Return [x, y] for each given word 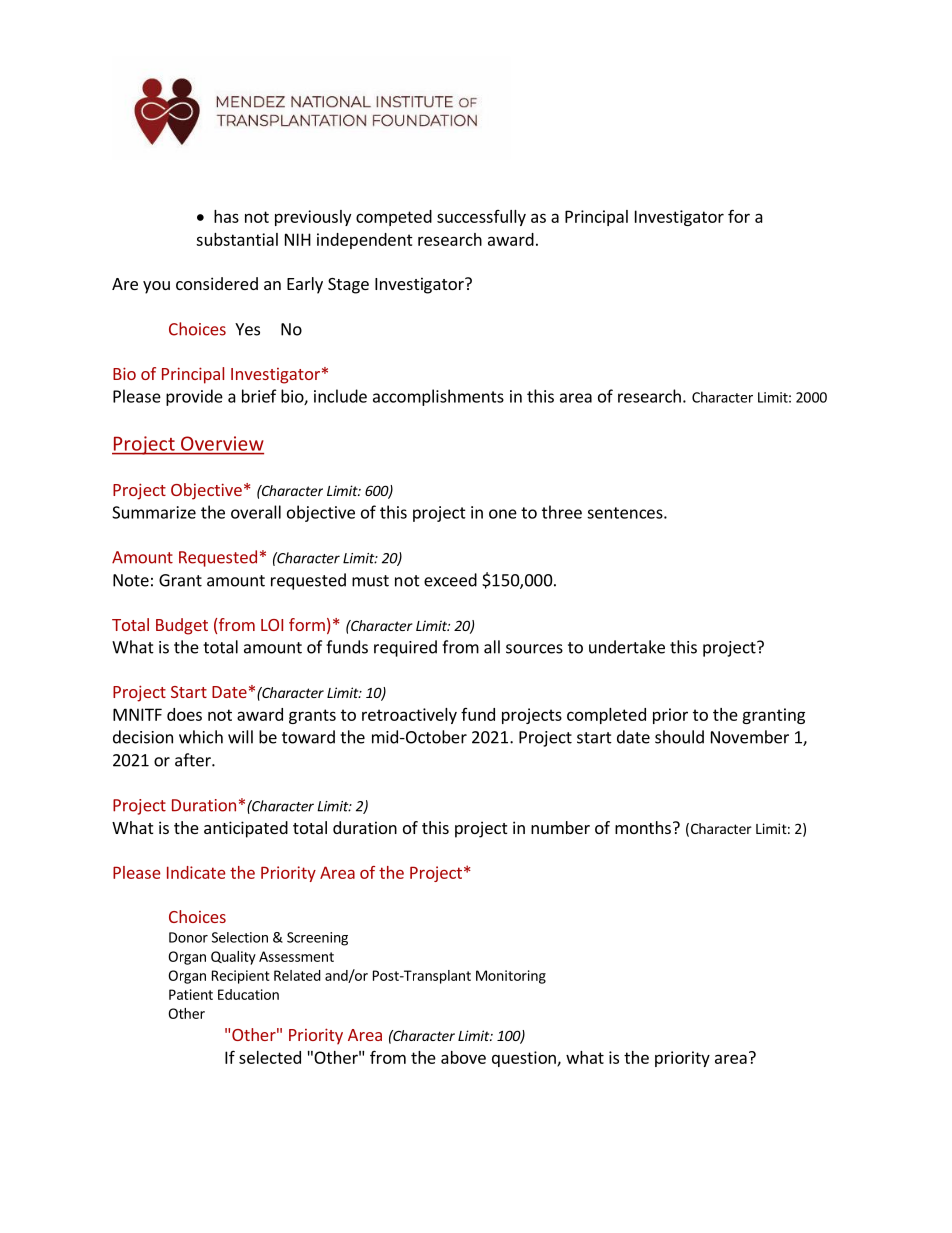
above [463, 1057]
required [405, 648]
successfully [481, 218]
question [525, 1059]
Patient [191, 994]
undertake [627, 647]
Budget [182, 626]
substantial [237, 239]
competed [394, 218]
